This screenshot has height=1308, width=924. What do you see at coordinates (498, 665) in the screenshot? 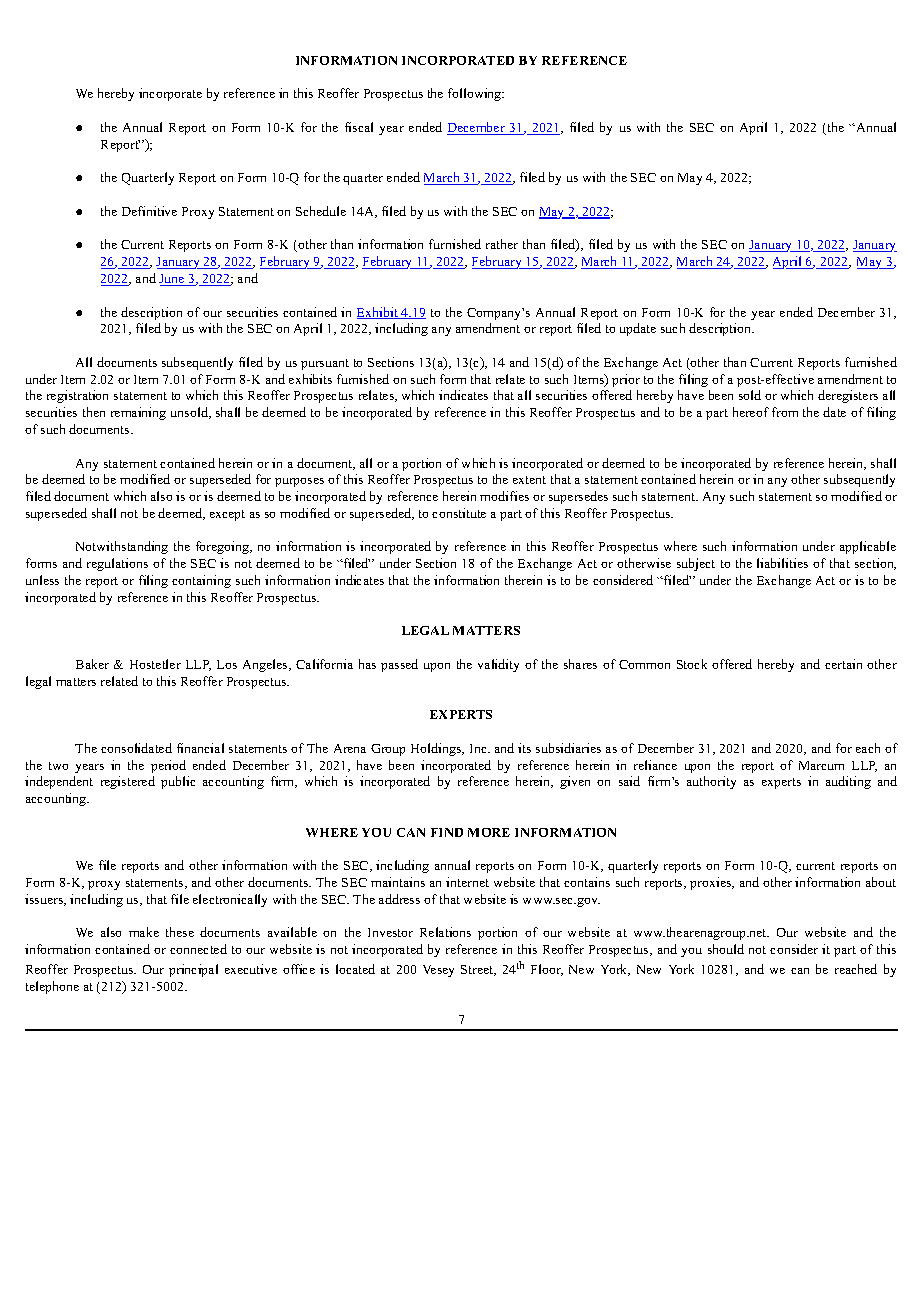
I see `validity` at bounding box center [498, 665].
